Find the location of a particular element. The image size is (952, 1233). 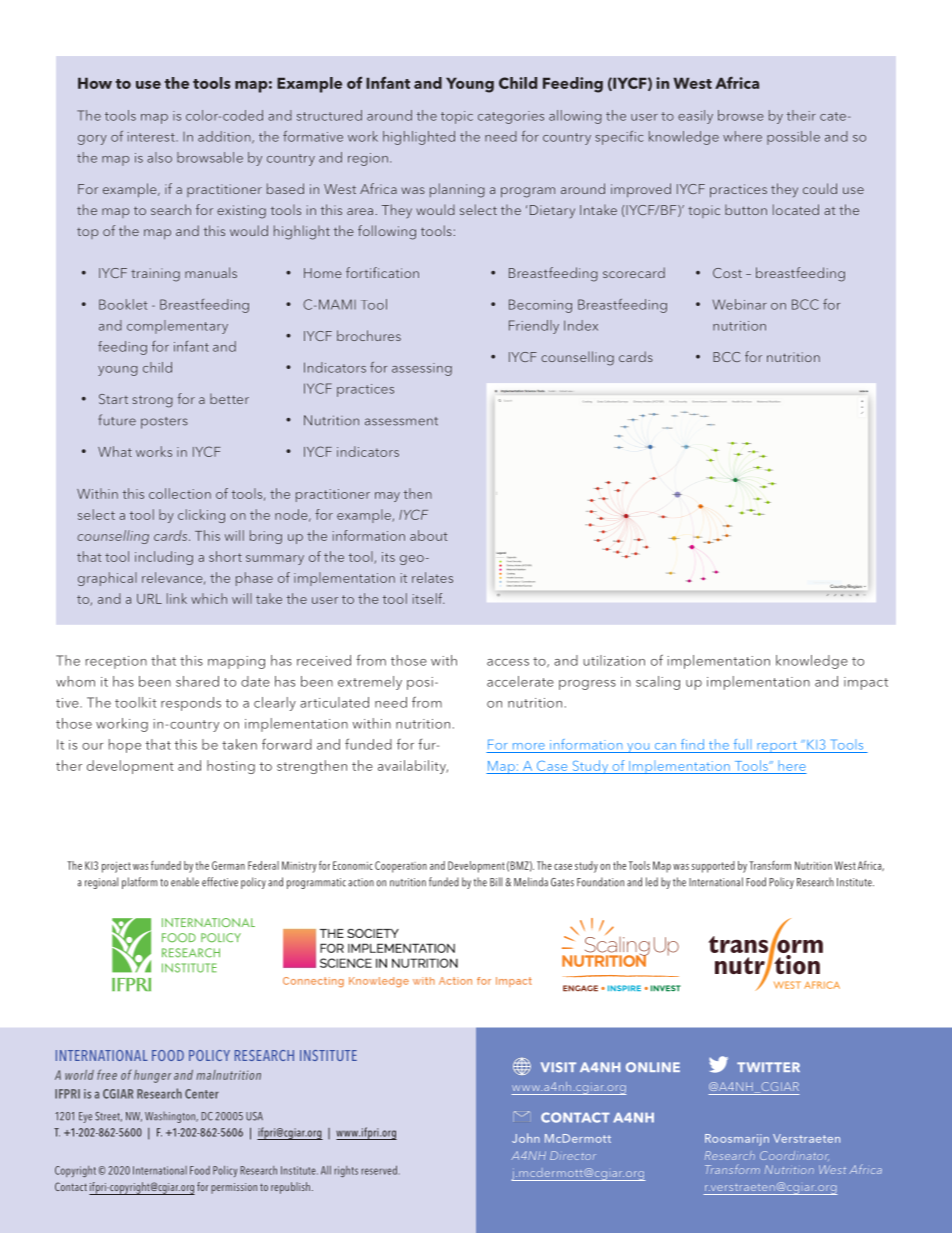

browse is located at coordinates (741, 115).
